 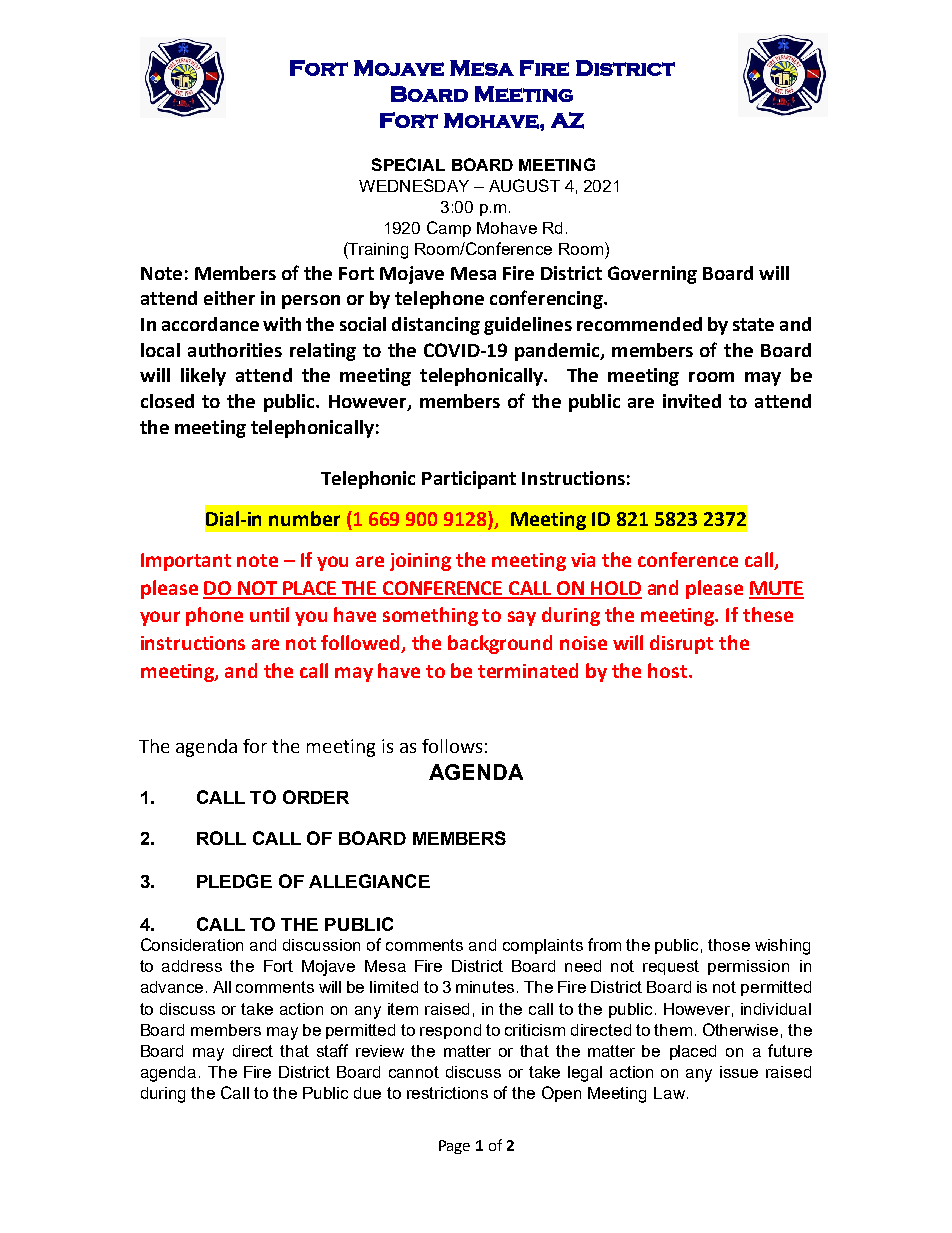 What do you see at coordinates (269, 614) in the screenshot?
I see `until` at bounding box center [269, 614].
